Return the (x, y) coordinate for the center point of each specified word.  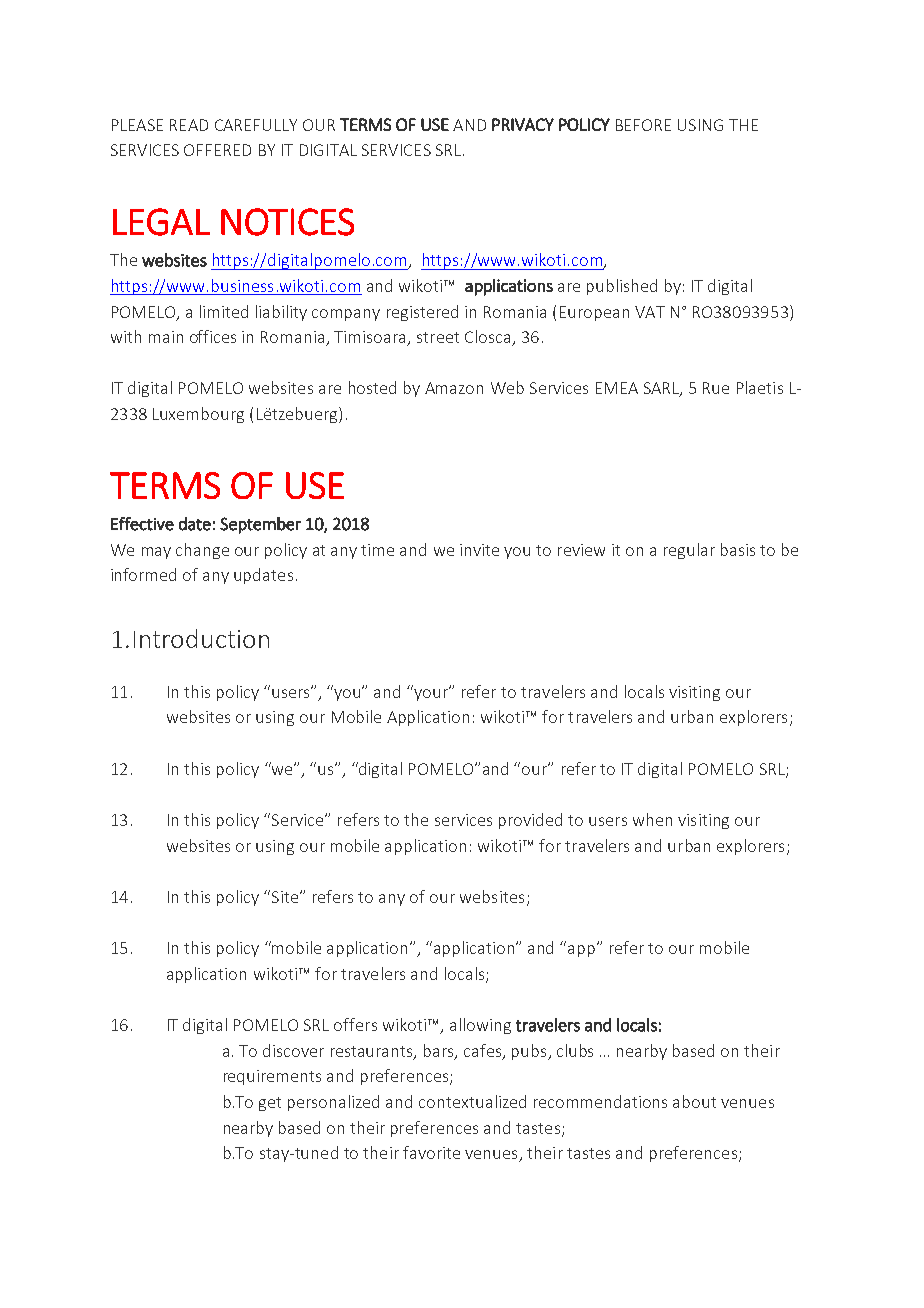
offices (213, 336)
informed (143, 574)
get (270, 1104)
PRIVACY (523, 124)
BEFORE (643, 125)
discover (293, 1050)
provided (530, 821)
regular (689, 551)
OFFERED (217, 150)
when (652, 819)
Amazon (454, 388)
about (694, 1101)
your (431, 693)
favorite (431, 1152)
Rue (716, 388)
